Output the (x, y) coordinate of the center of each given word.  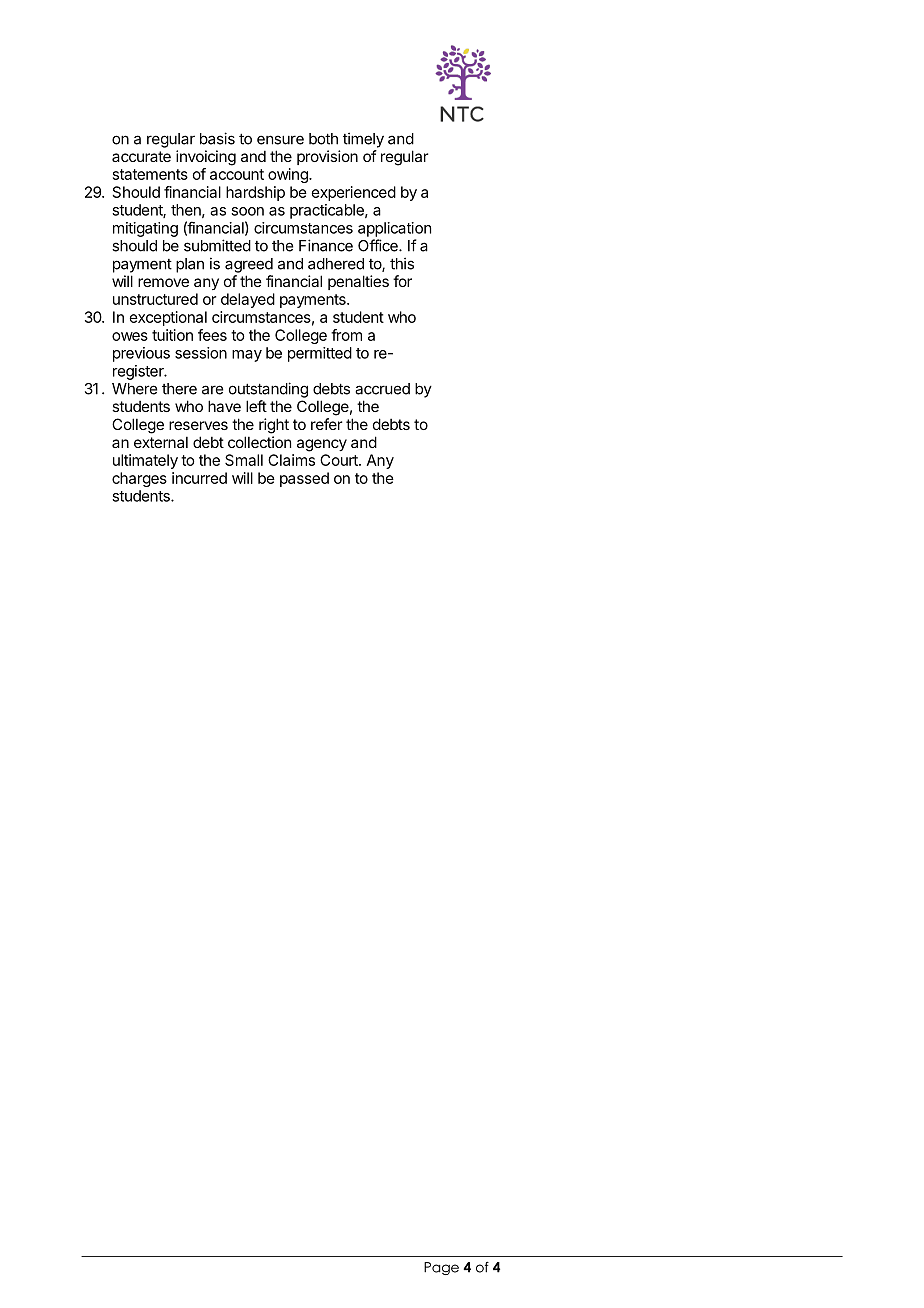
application (394, 229)
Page (441, 1268)
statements (150, 174)
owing (289, 175)
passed (304, 479)
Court (340, 460)
